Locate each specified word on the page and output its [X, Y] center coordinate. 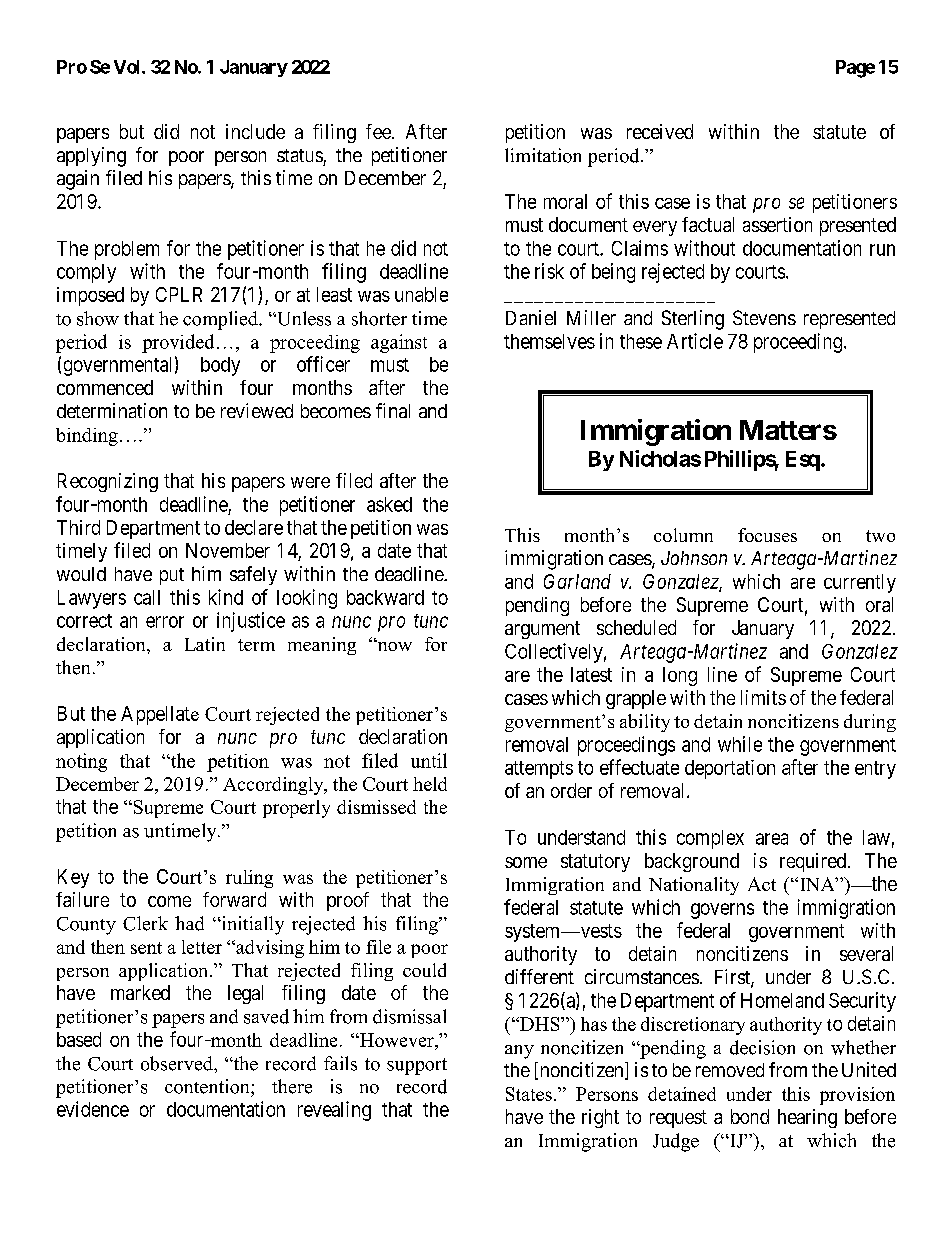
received [660, 131]
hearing [807, 1118]
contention [208, 1086]
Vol [128, 67]
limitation [543, 155]
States [529, 1094]
